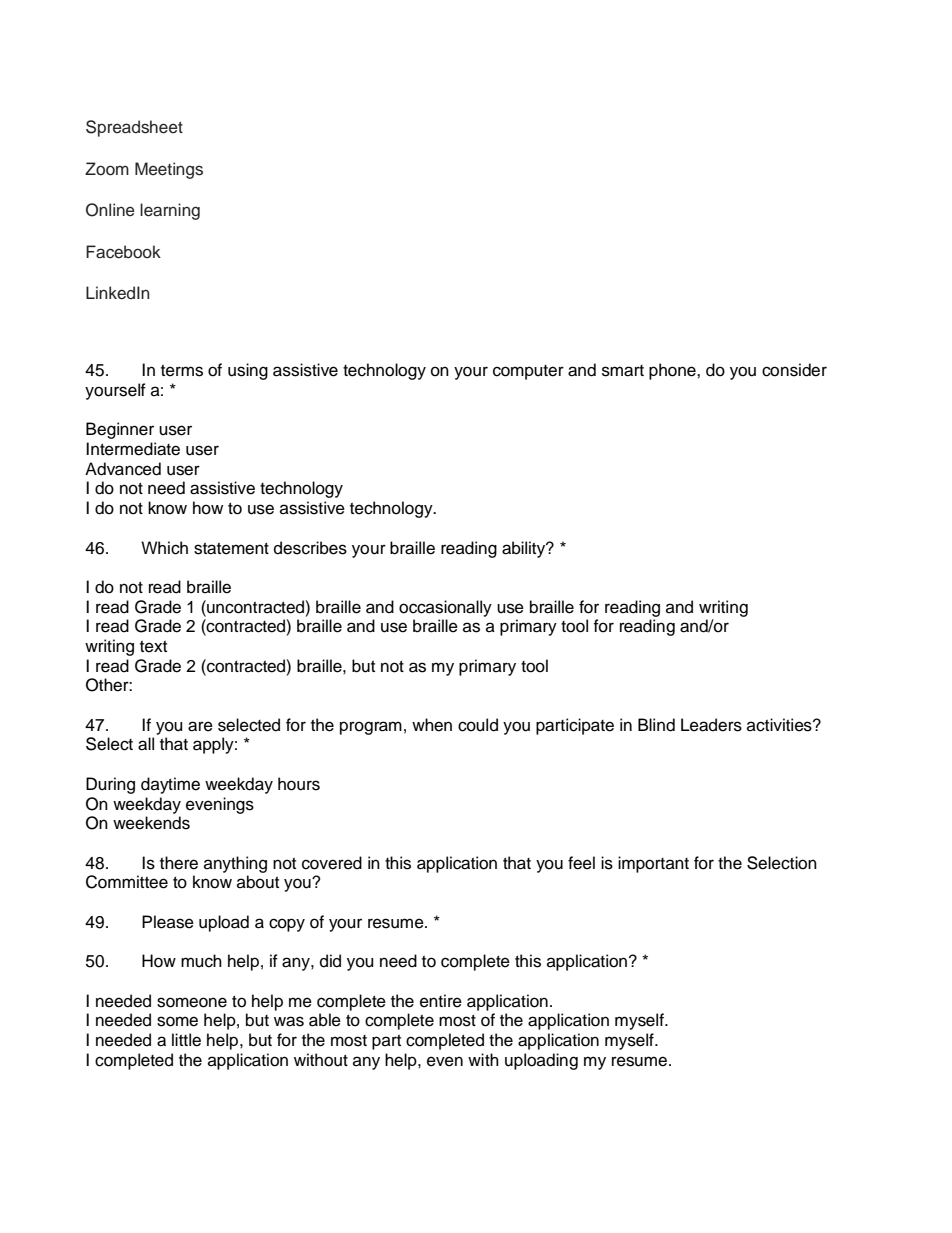 Image resolution: width=952 pixels, height=1233 pixels. What do you see at coordinates (445, 608) in the page?
I see `occasionally` at bounding box center [445, 608].
